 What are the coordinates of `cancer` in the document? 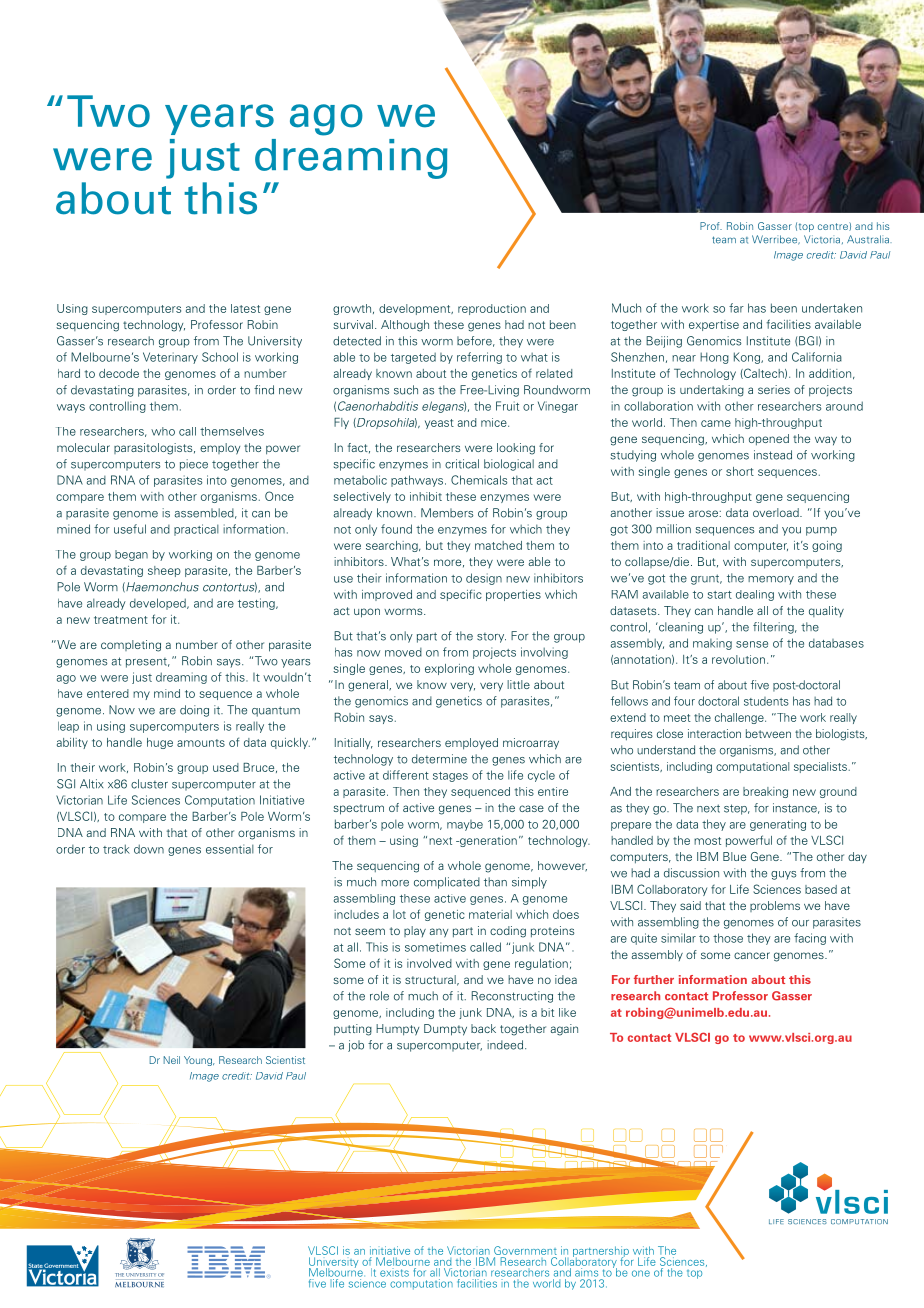 It's located at (752, 955).
